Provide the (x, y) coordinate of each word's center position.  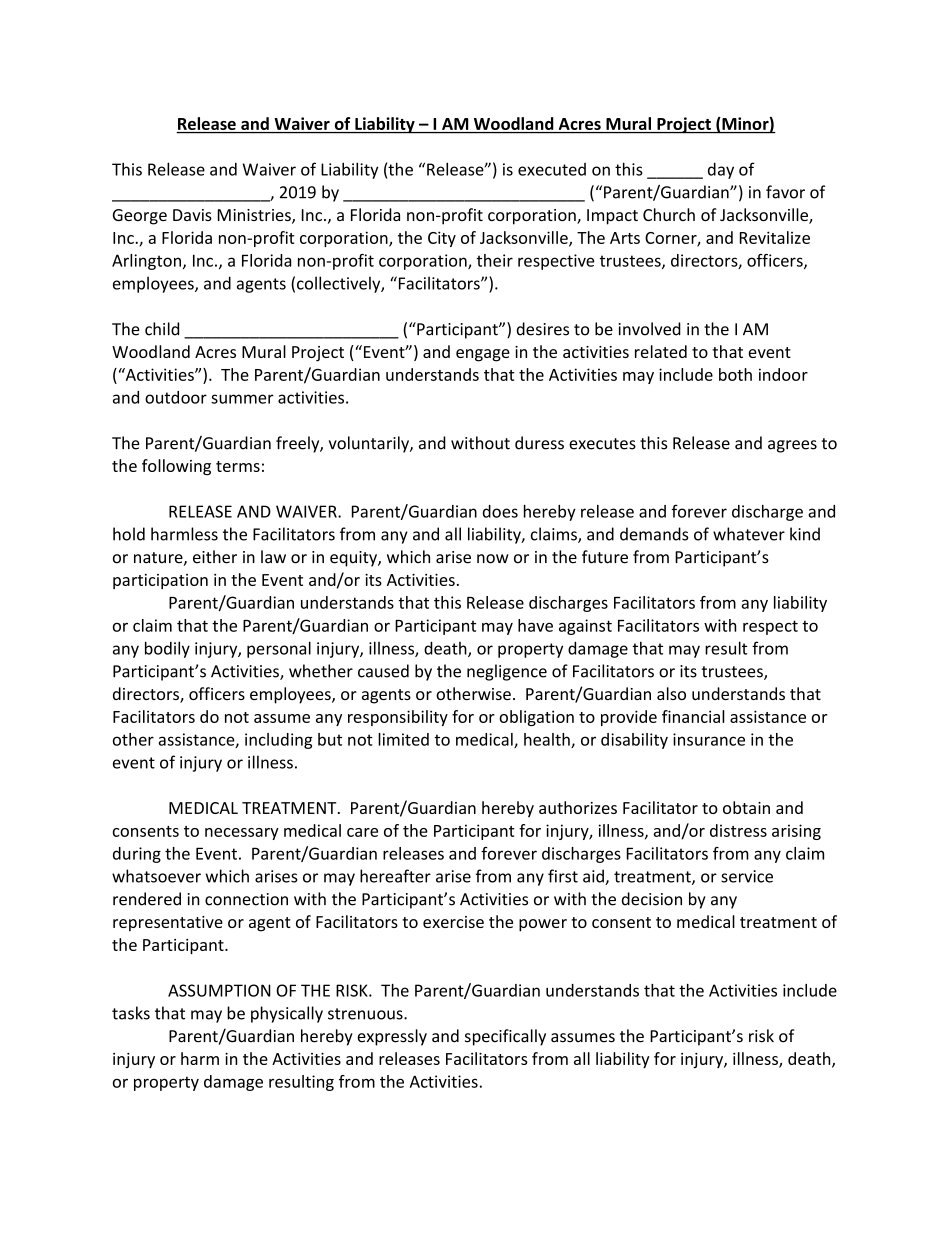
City (442, 239)
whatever (749, 534)
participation (160, 581)
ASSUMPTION (219, 990)
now (493, 559)
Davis (192, 215)
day (721, 171)
